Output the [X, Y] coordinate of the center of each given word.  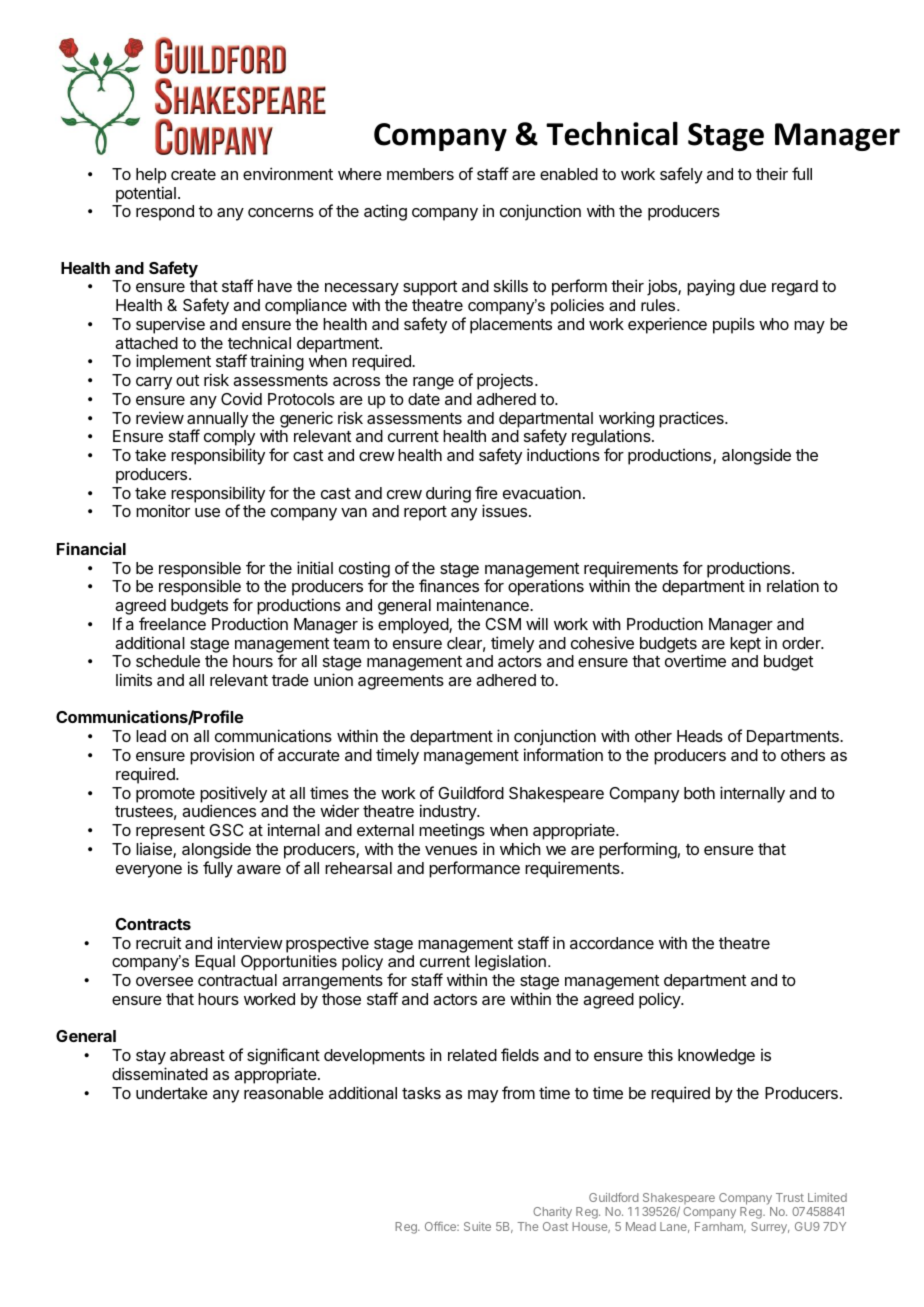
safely [681, 175]
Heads [700, 736]
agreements [401, 682]
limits [134, 679]
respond [165, 213]
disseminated [160, 1073]
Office [441, 1226]
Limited [827, 1197]
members [420, 174]
